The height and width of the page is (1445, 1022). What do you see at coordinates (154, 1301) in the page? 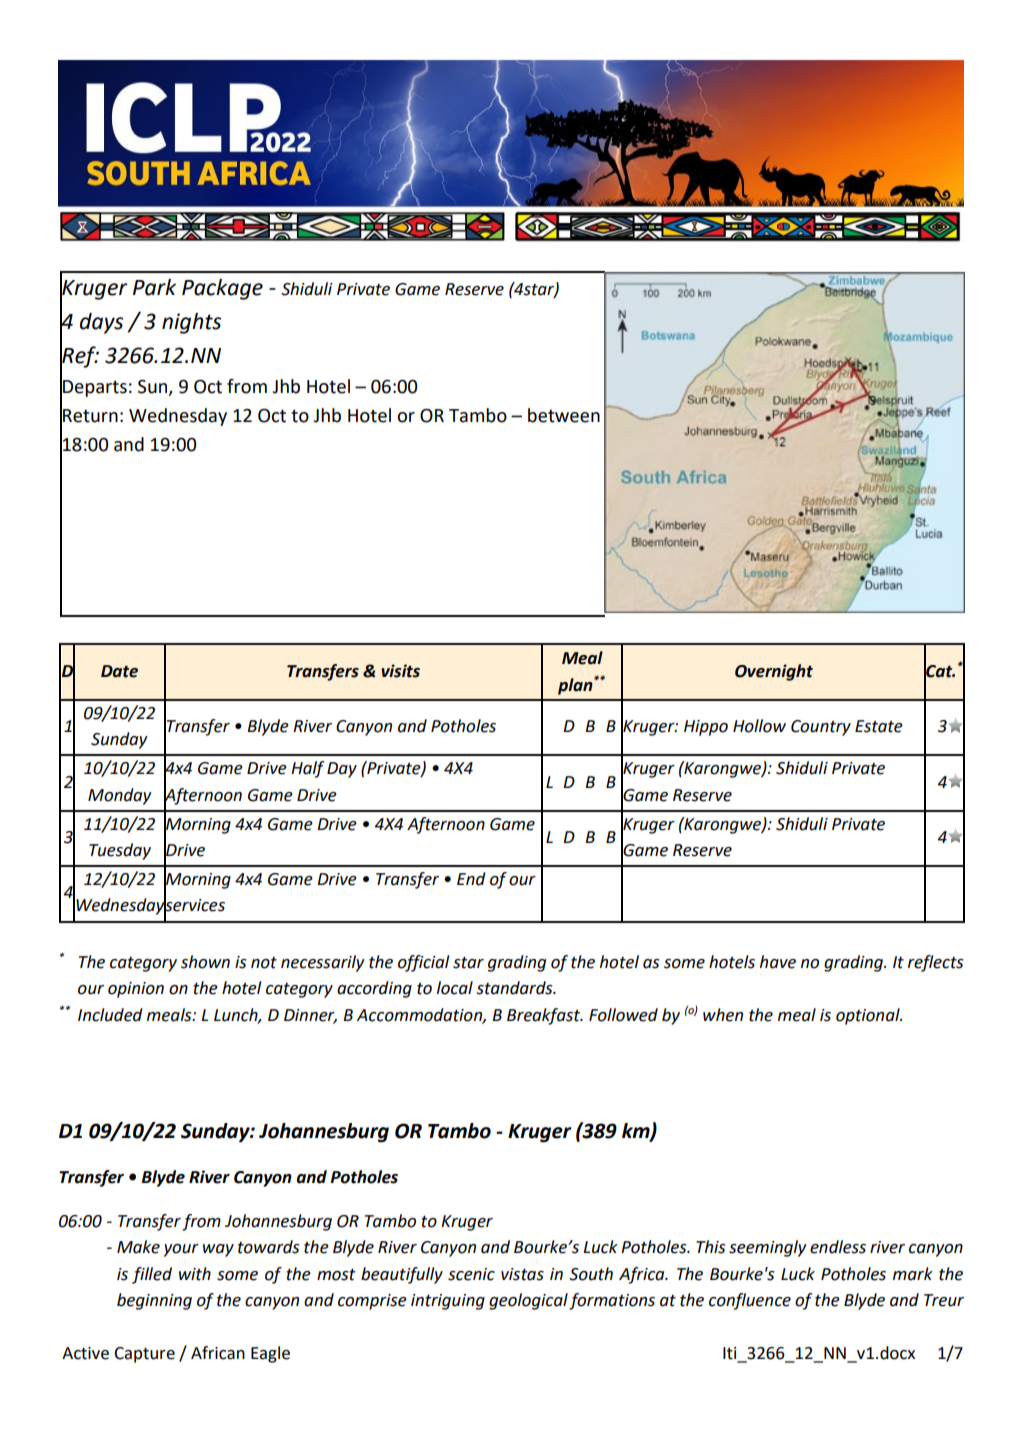
I see `beginning` at bounding box center [154, 1301].
